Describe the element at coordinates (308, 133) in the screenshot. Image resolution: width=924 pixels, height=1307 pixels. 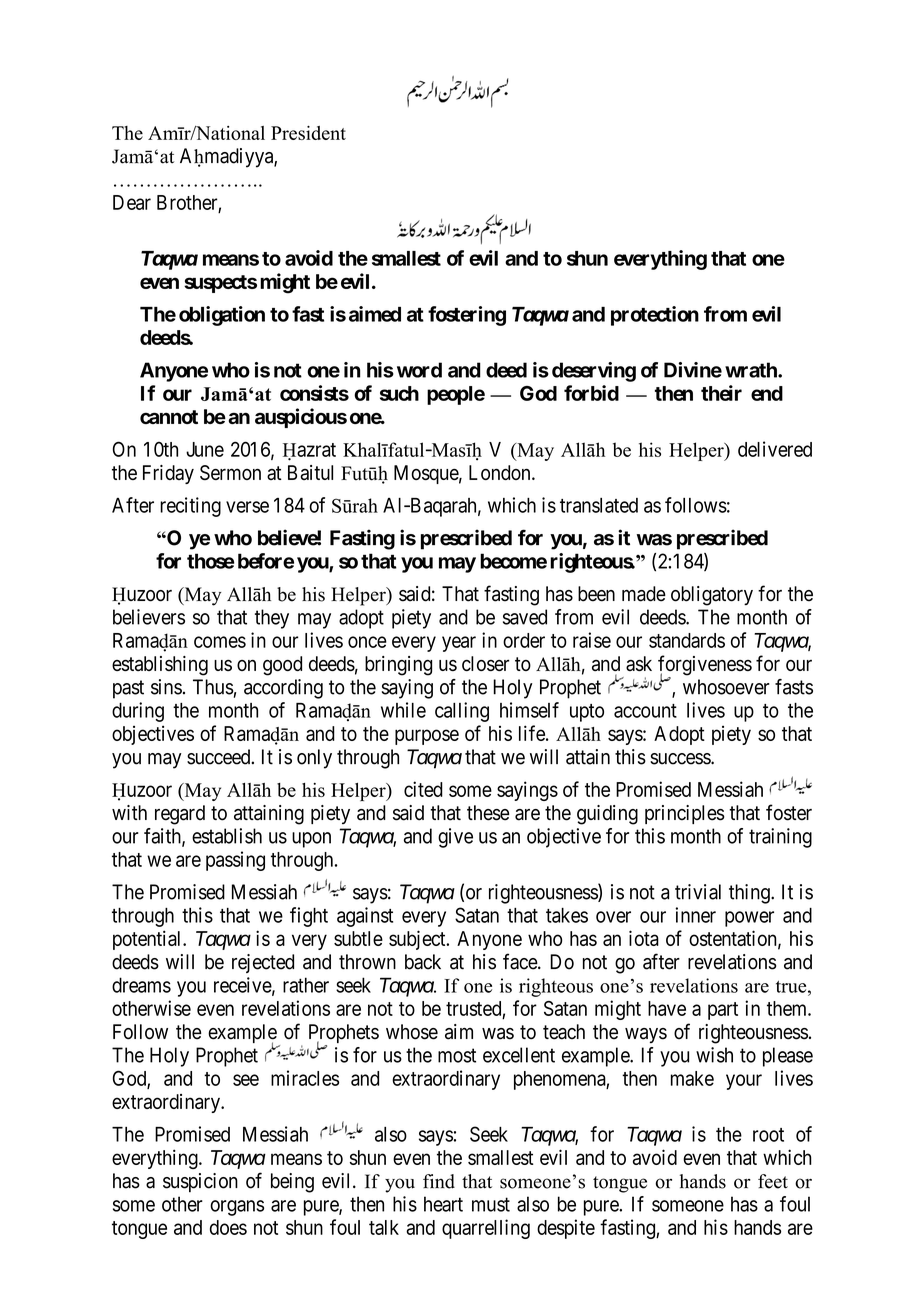
I see `President` at that location.
